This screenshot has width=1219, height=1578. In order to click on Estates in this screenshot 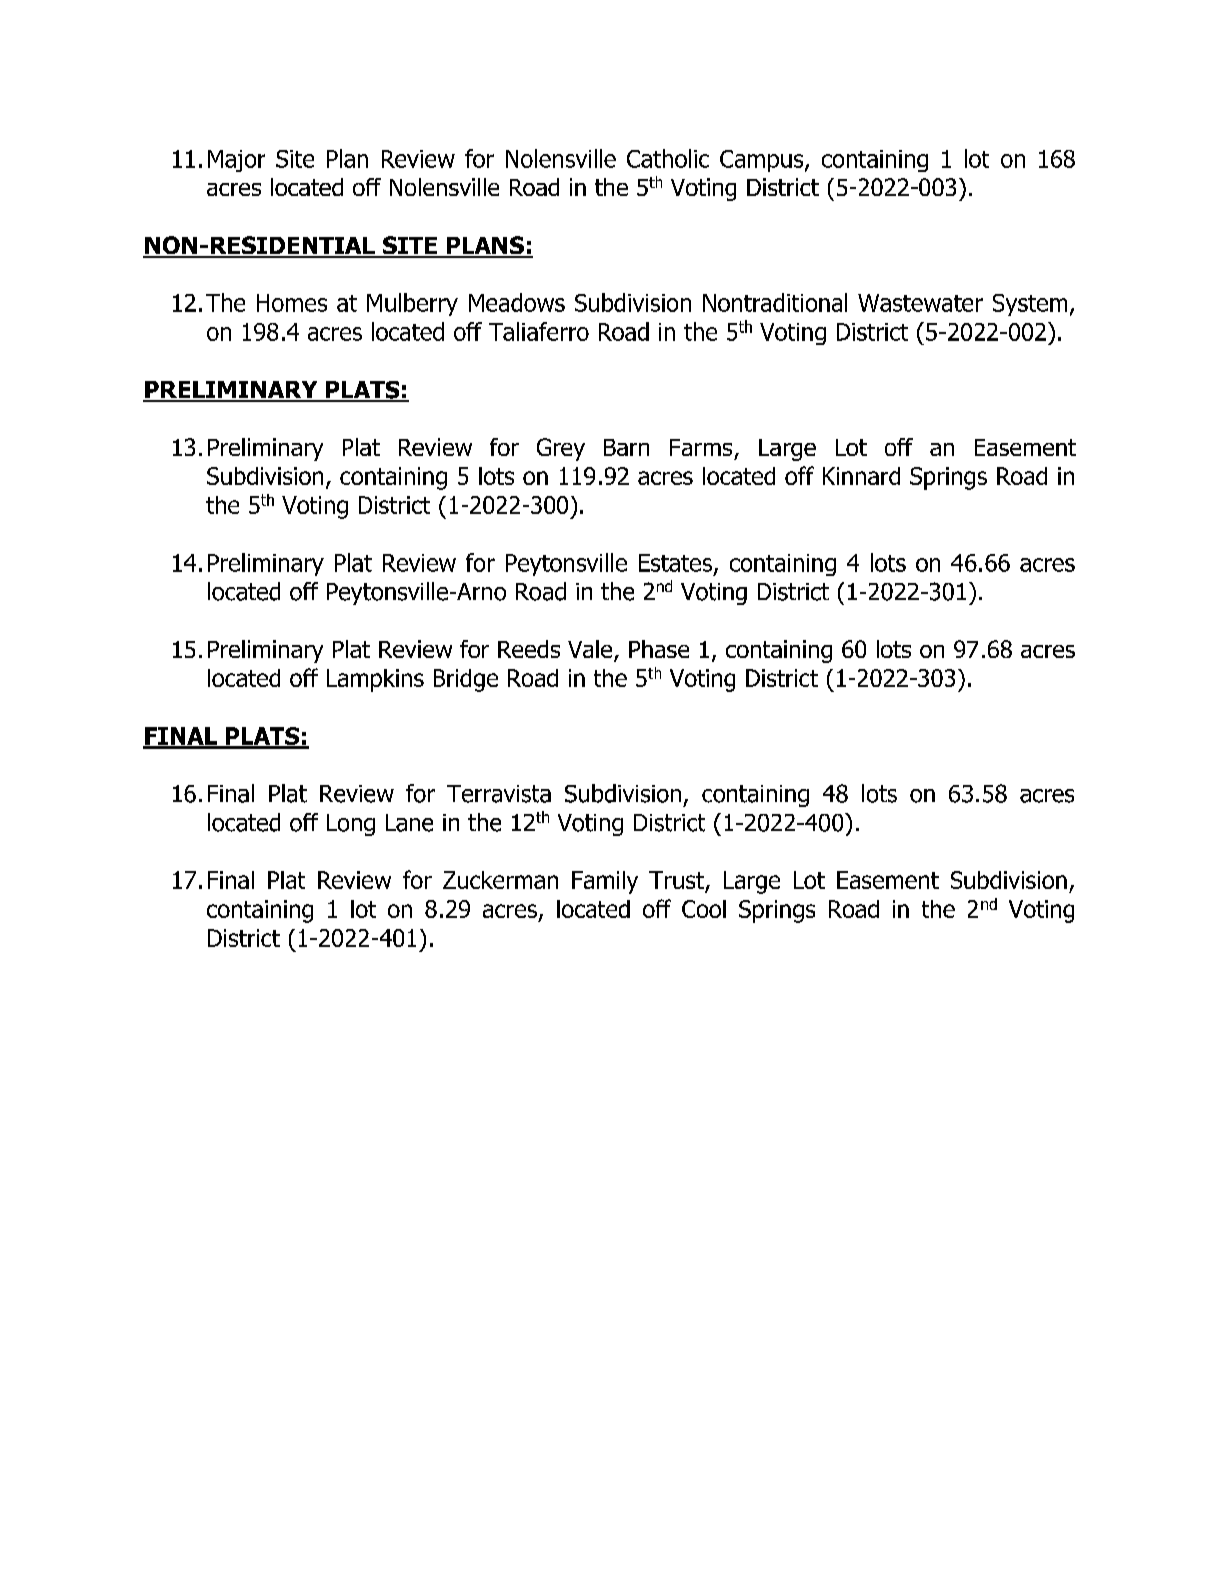, I will do `click(675, 563)`.
